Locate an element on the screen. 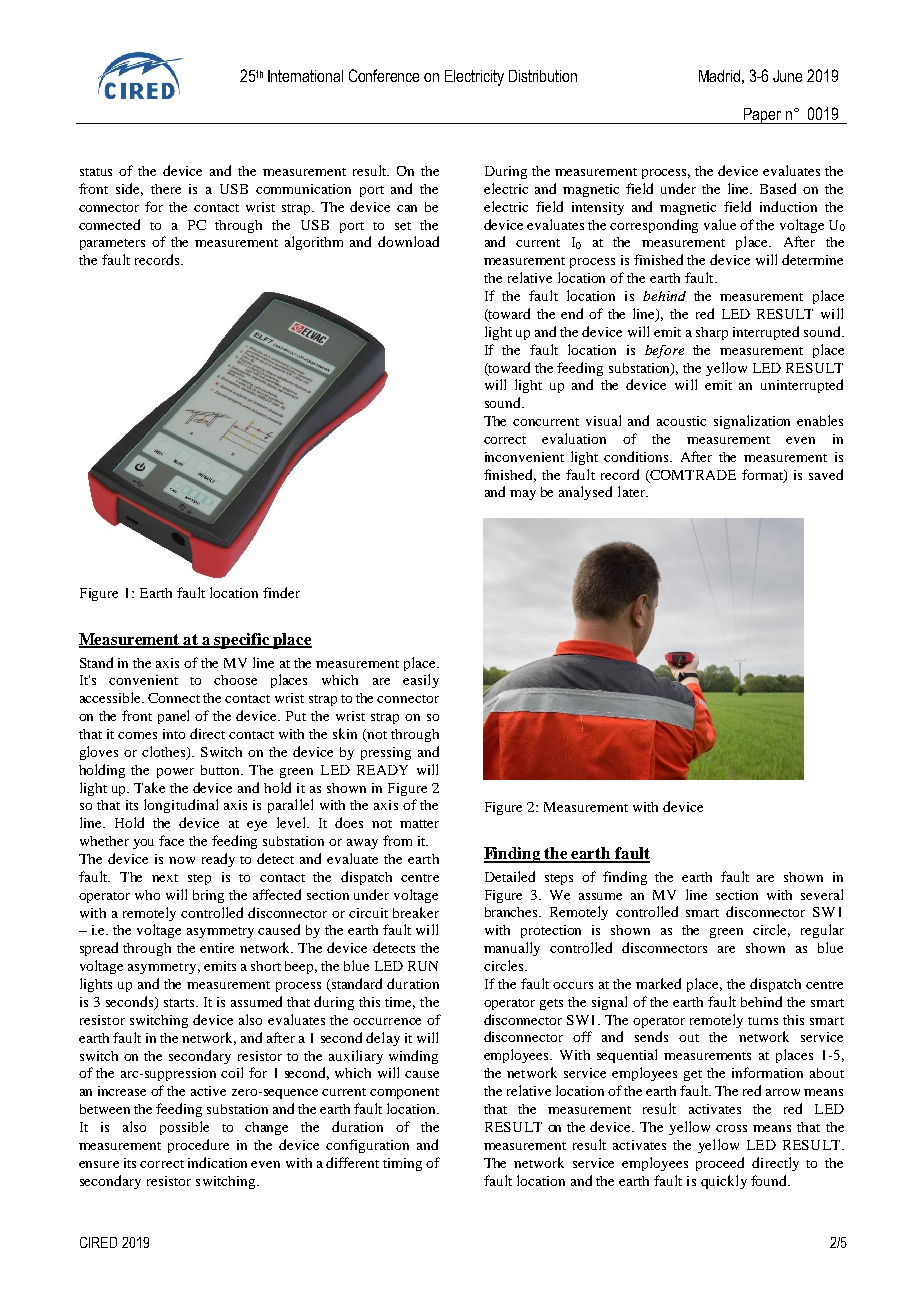 Image resolution: width=924 pixels, height=1308 pixels. several is located at coordinates (822, 894).
